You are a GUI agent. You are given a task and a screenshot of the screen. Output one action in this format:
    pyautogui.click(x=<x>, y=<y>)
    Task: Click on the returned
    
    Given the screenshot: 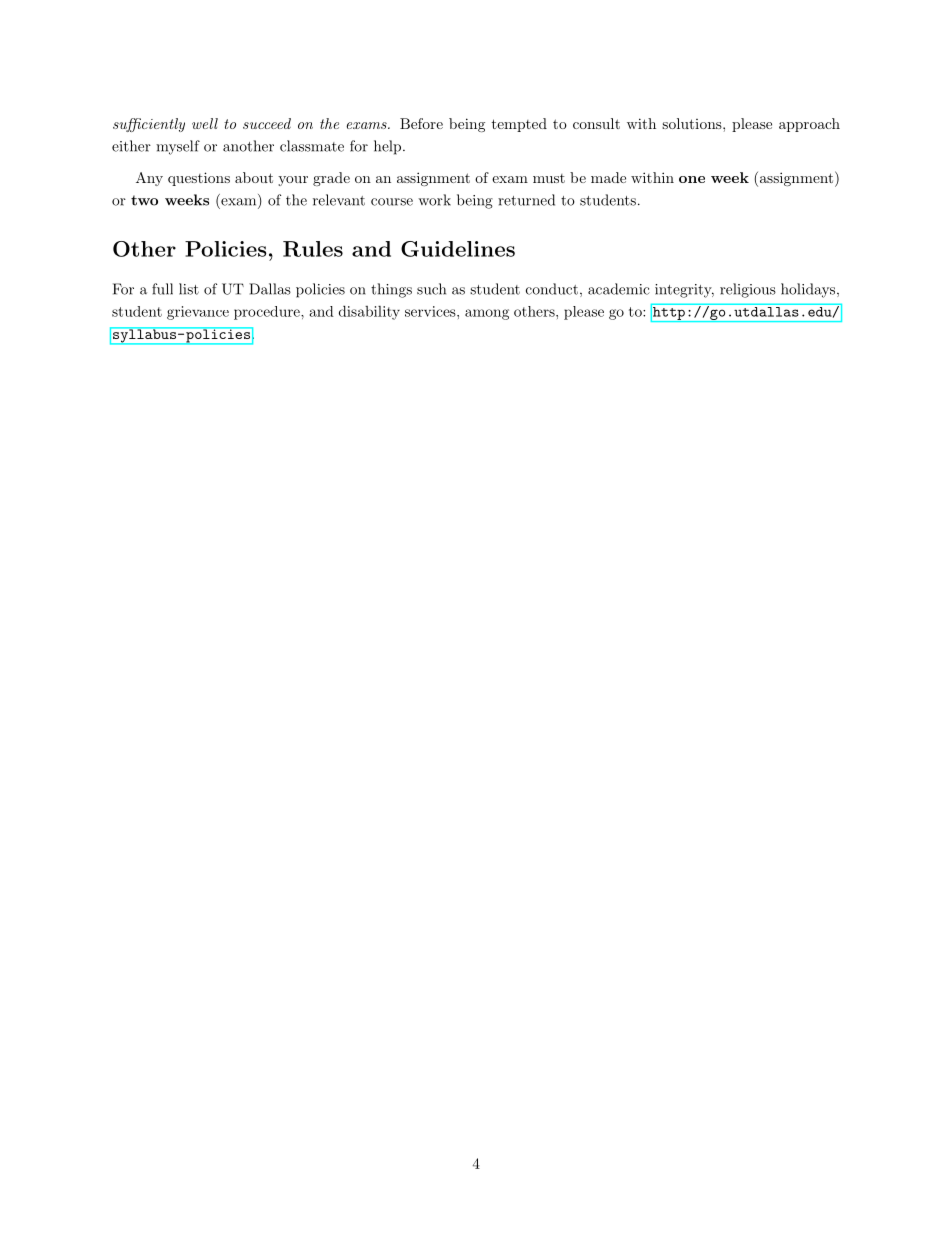 What is the action you would take?
    pyautogui.click(x=526, y=200)
